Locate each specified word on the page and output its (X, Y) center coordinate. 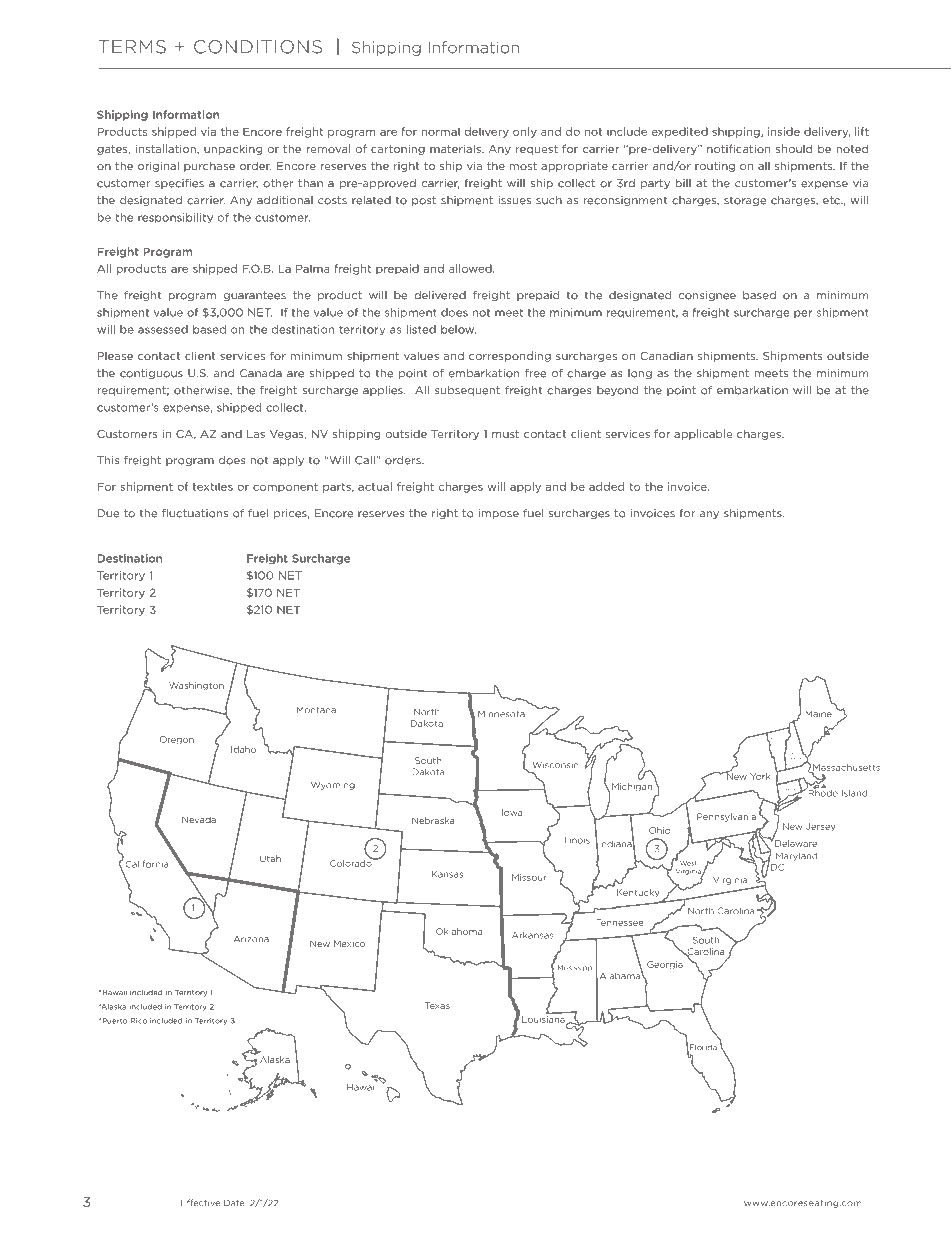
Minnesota (501, 714)
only (525, 132)
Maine (818, 714)
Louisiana (544, 1019)
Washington (196, 686)
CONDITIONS (258, 47)
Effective (200, 1203)
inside (784, 131)
